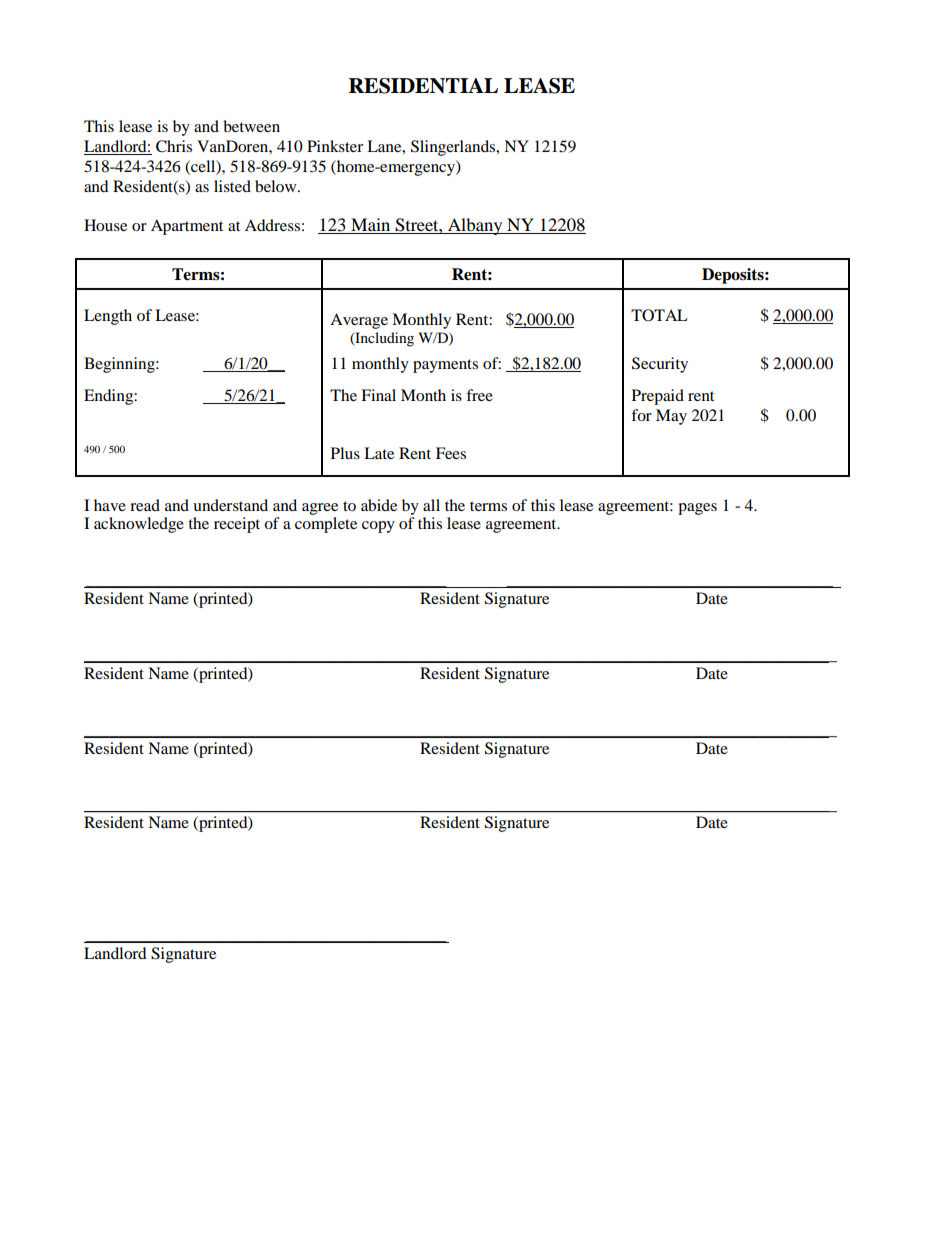 This document has height=1233, width=952. I want to click on Apartment, so click(187, 227).
